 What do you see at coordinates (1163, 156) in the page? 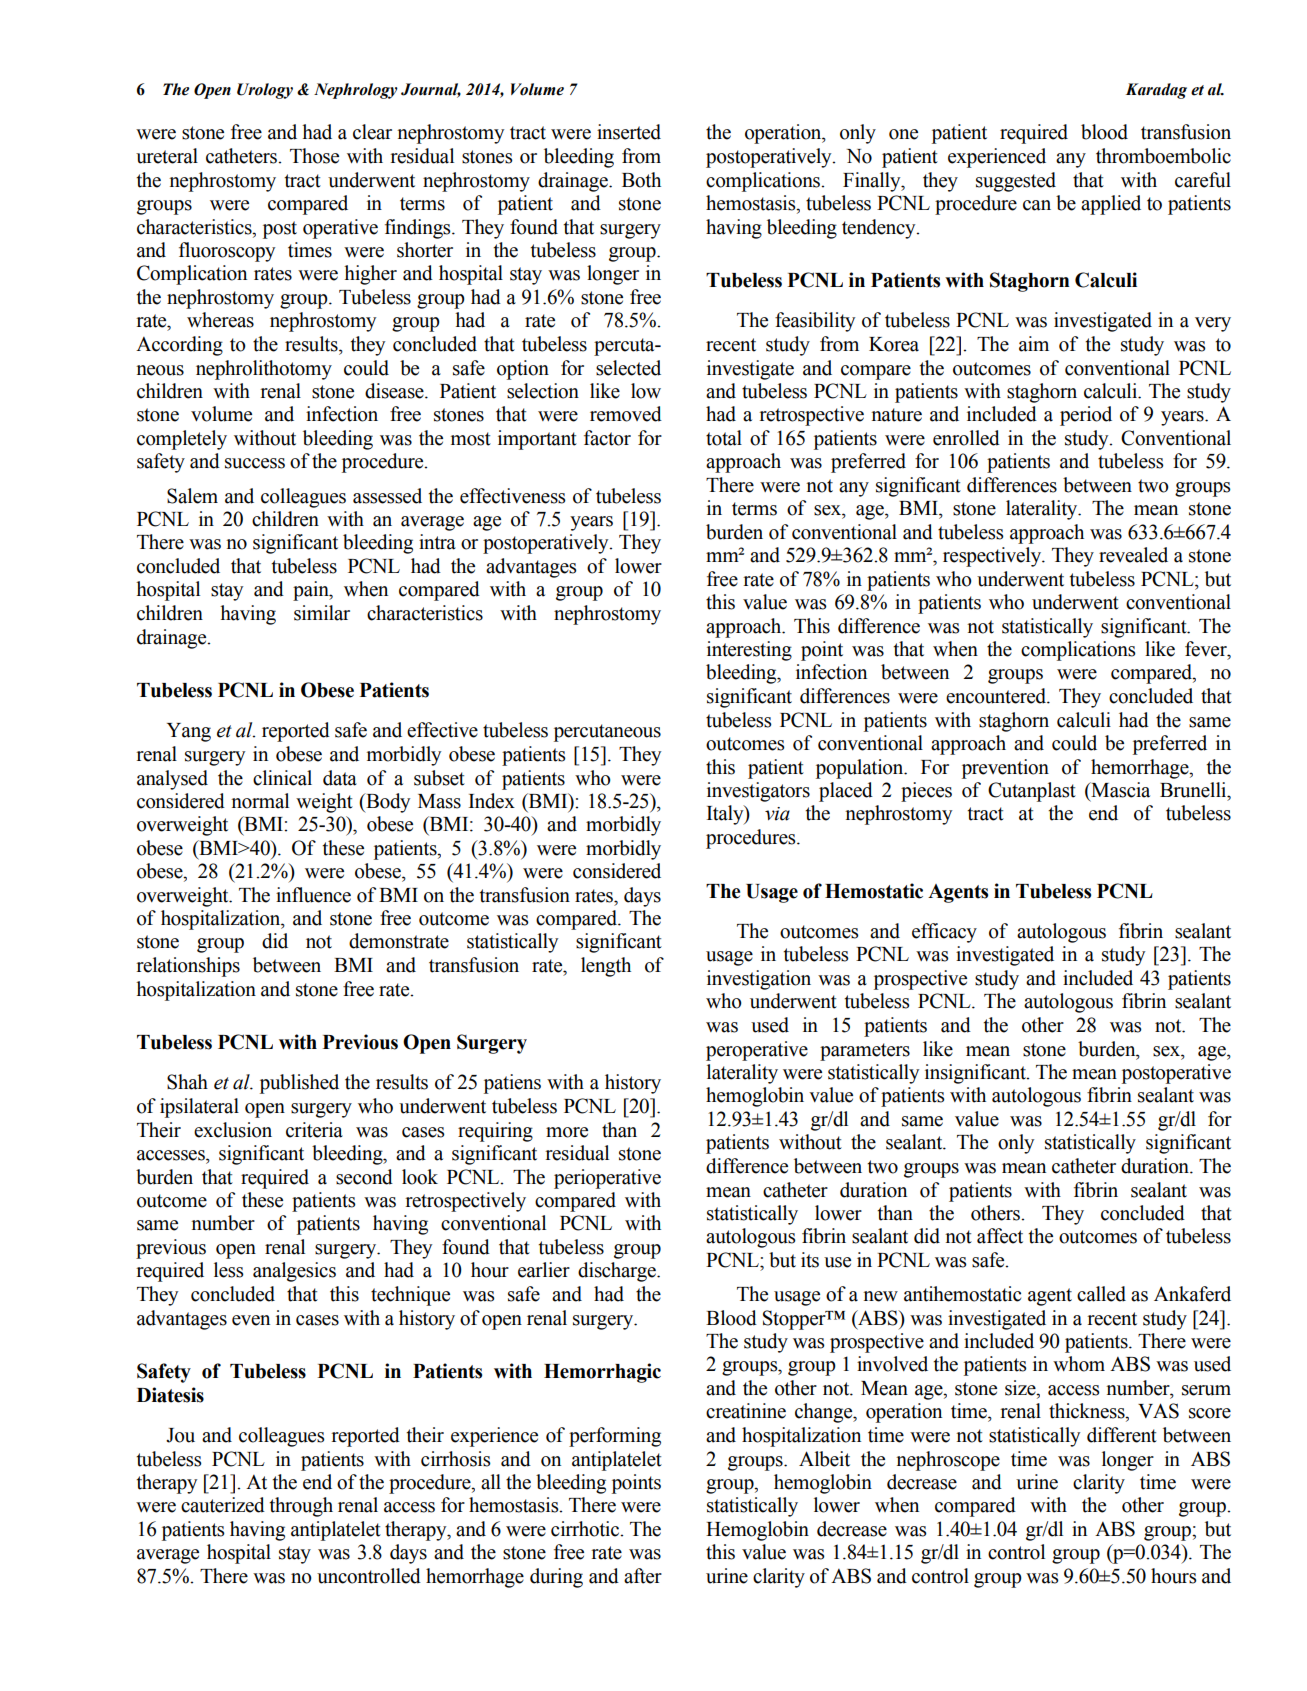
I see `thromboembolic` at bounding box center [1163, 156].
